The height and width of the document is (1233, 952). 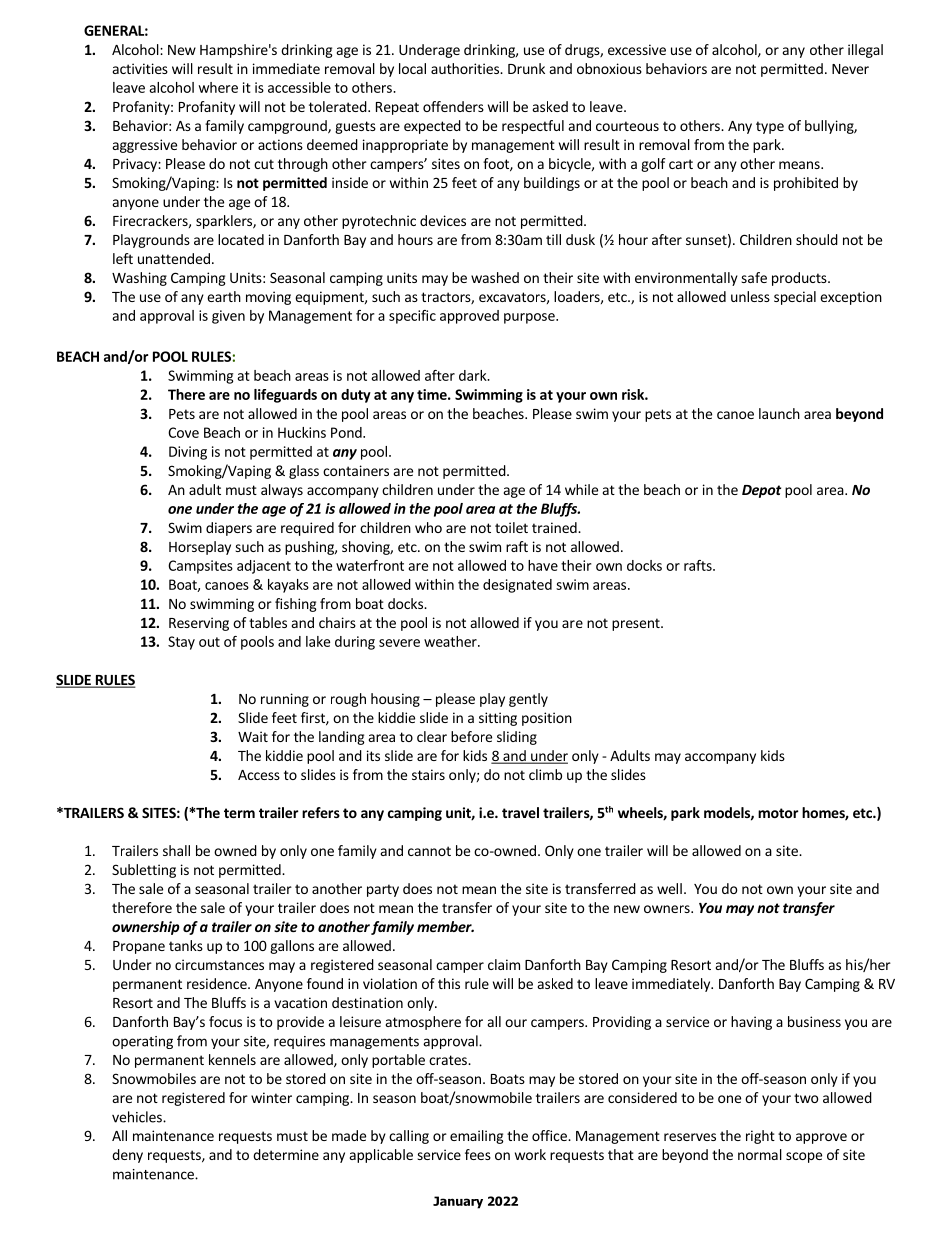 I want to click on type, so click(x=770, y=127).
